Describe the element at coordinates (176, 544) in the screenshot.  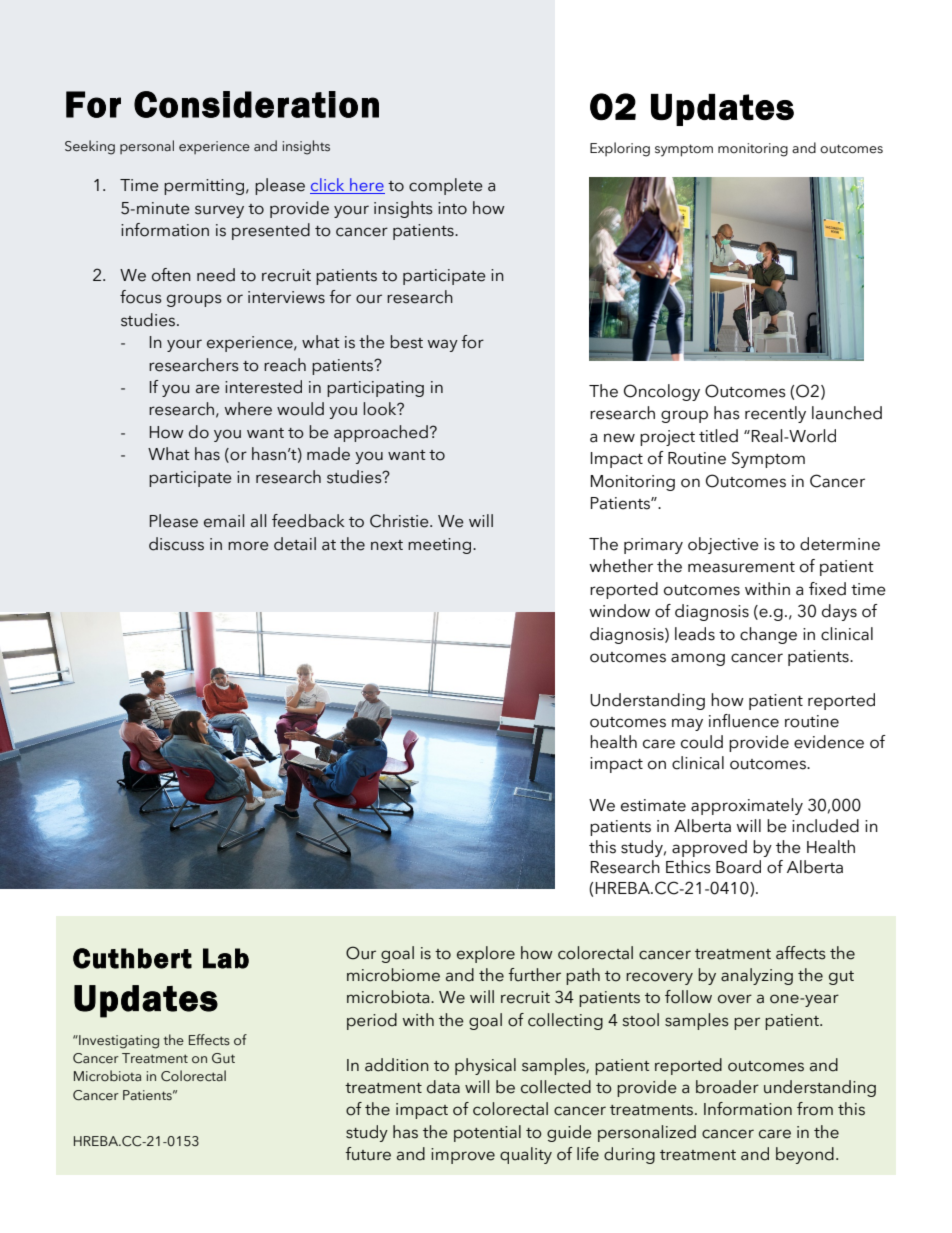
I see `discuss` at that location.
